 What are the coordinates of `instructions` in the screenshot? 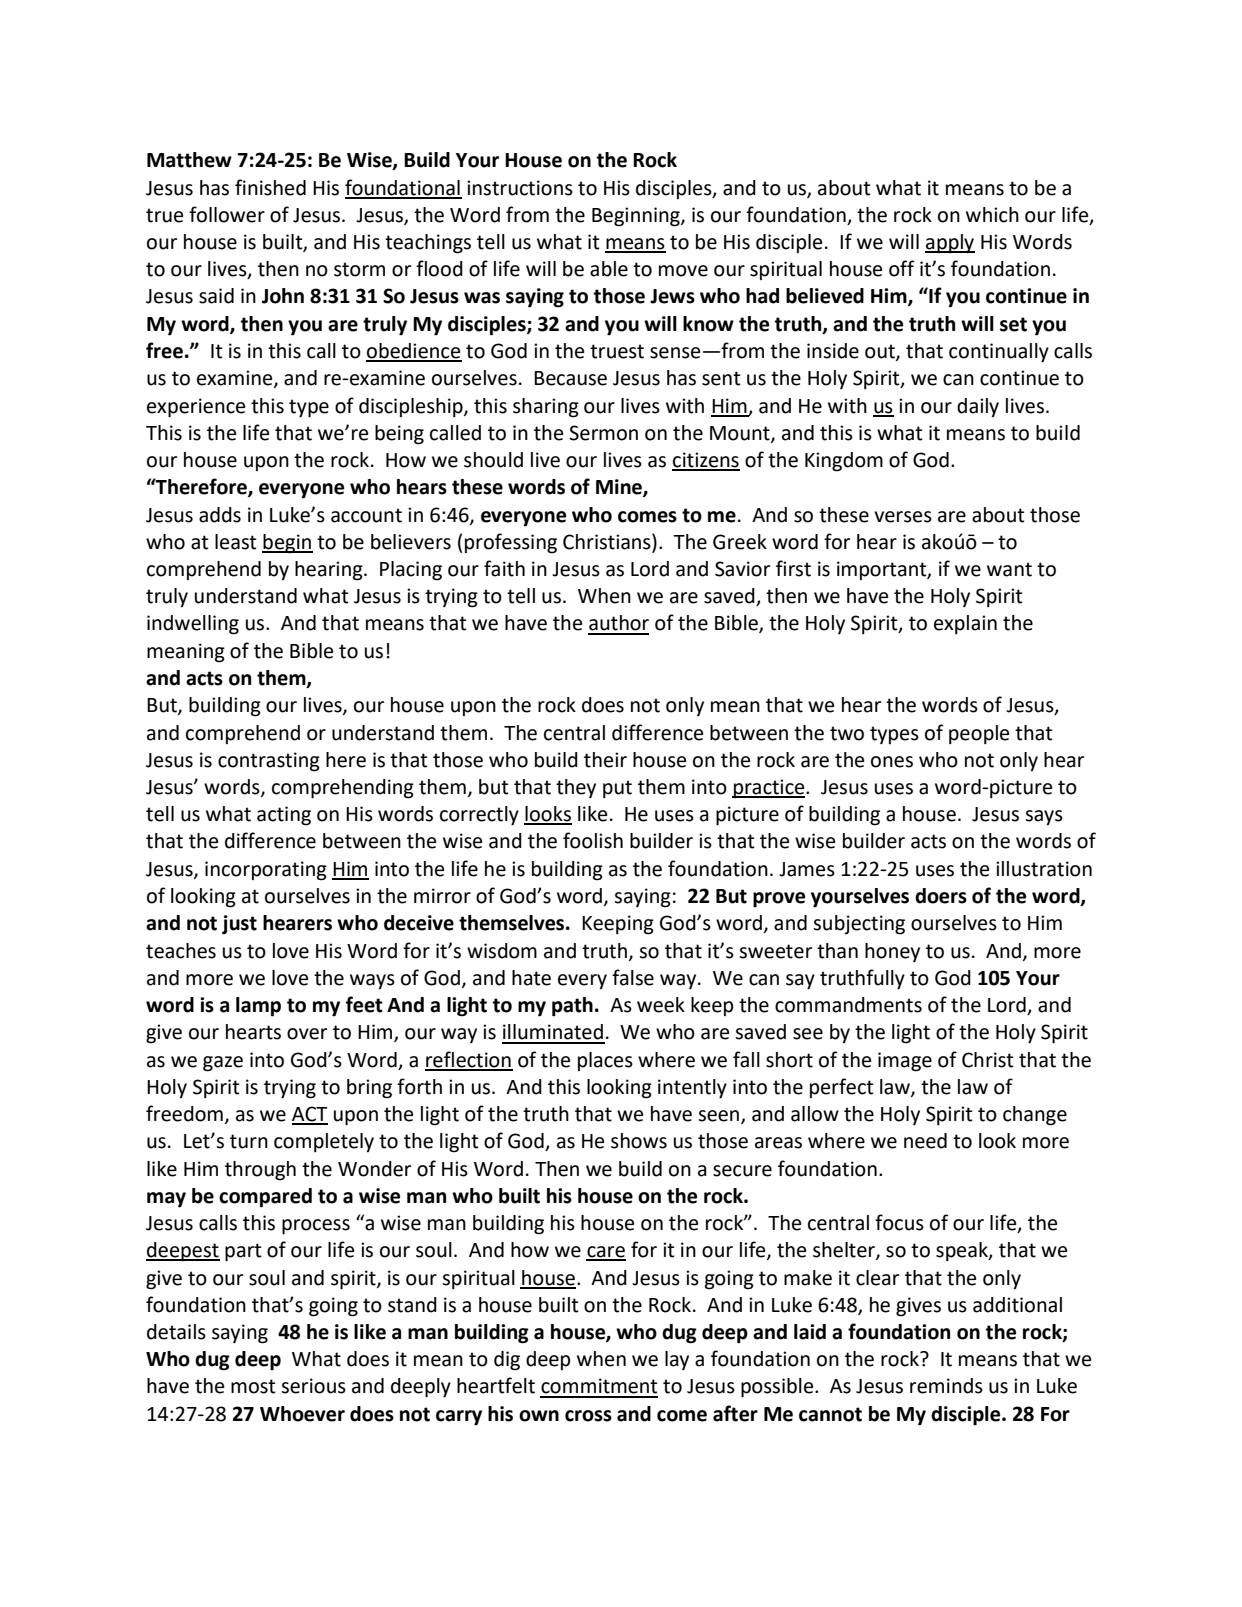 It's located at (520, 188).
